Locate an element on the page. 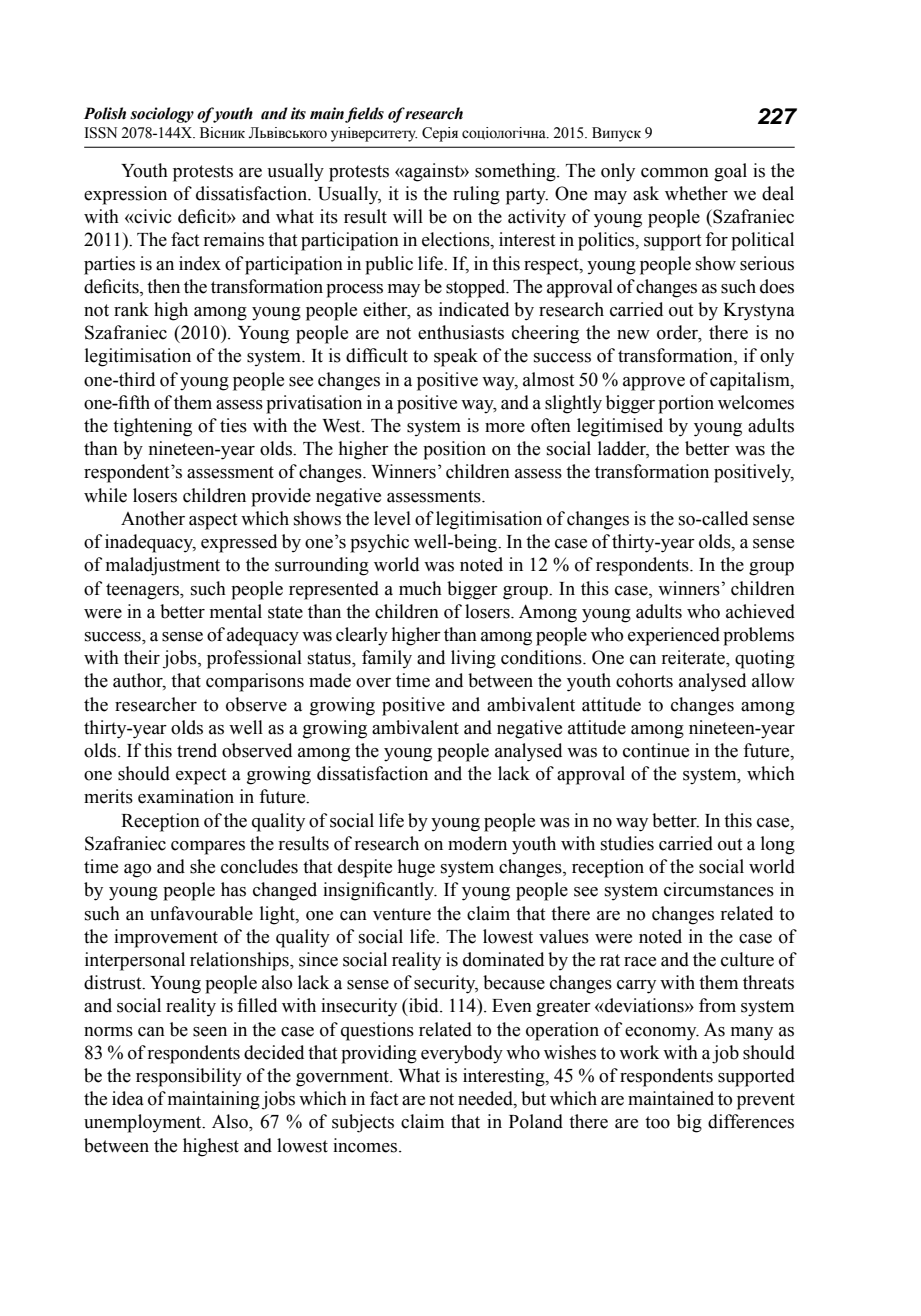 The height and width of the document is (1316, 921). unemployment is located at coordinates (144, 1123).
